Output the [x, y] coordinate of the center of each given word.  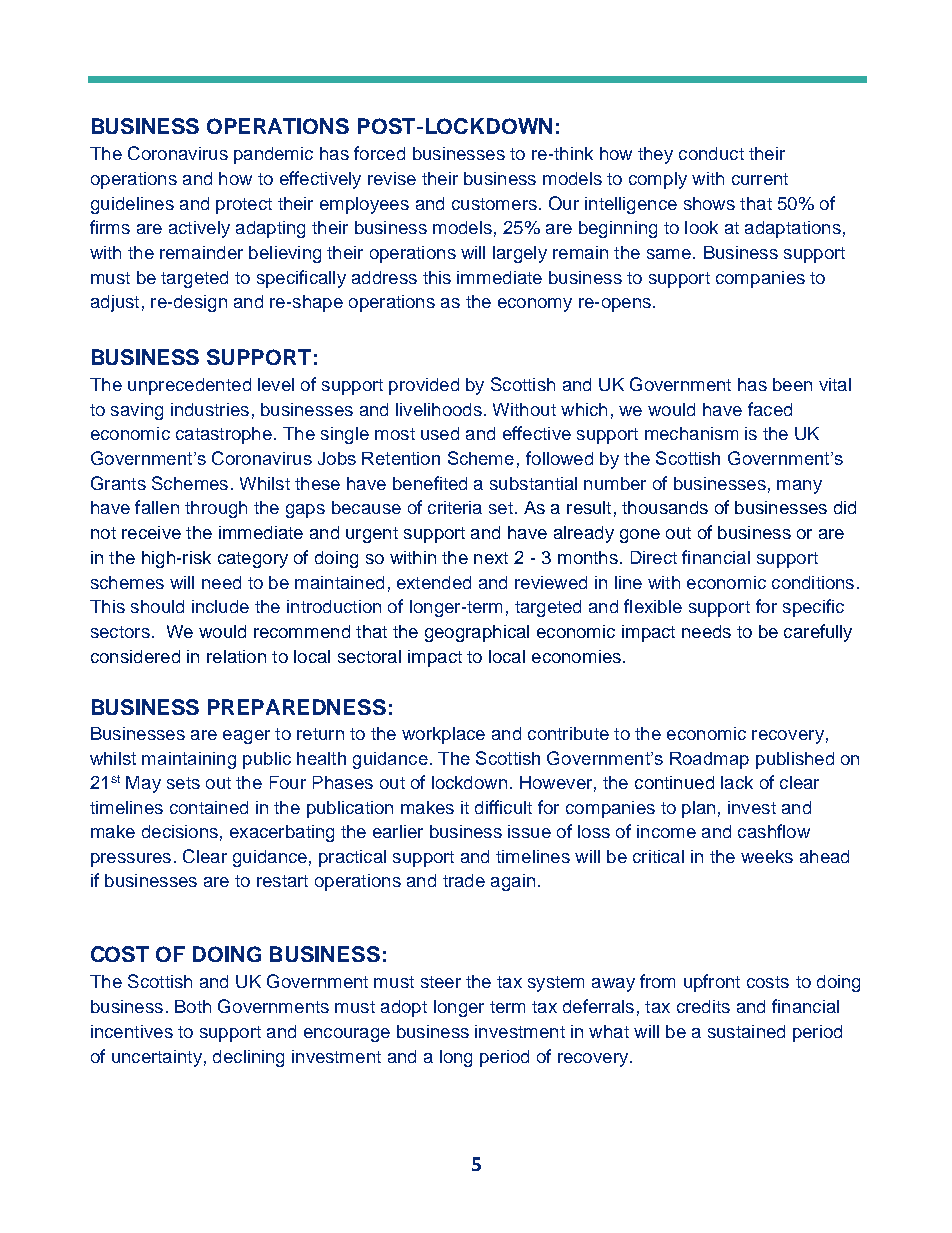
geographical [477, 633]
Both [193, 1006]
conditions [813, 582]
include [220, 606]
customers [494, 204]
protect [244, 206]
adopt [404, 1008]
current [760, 179]
